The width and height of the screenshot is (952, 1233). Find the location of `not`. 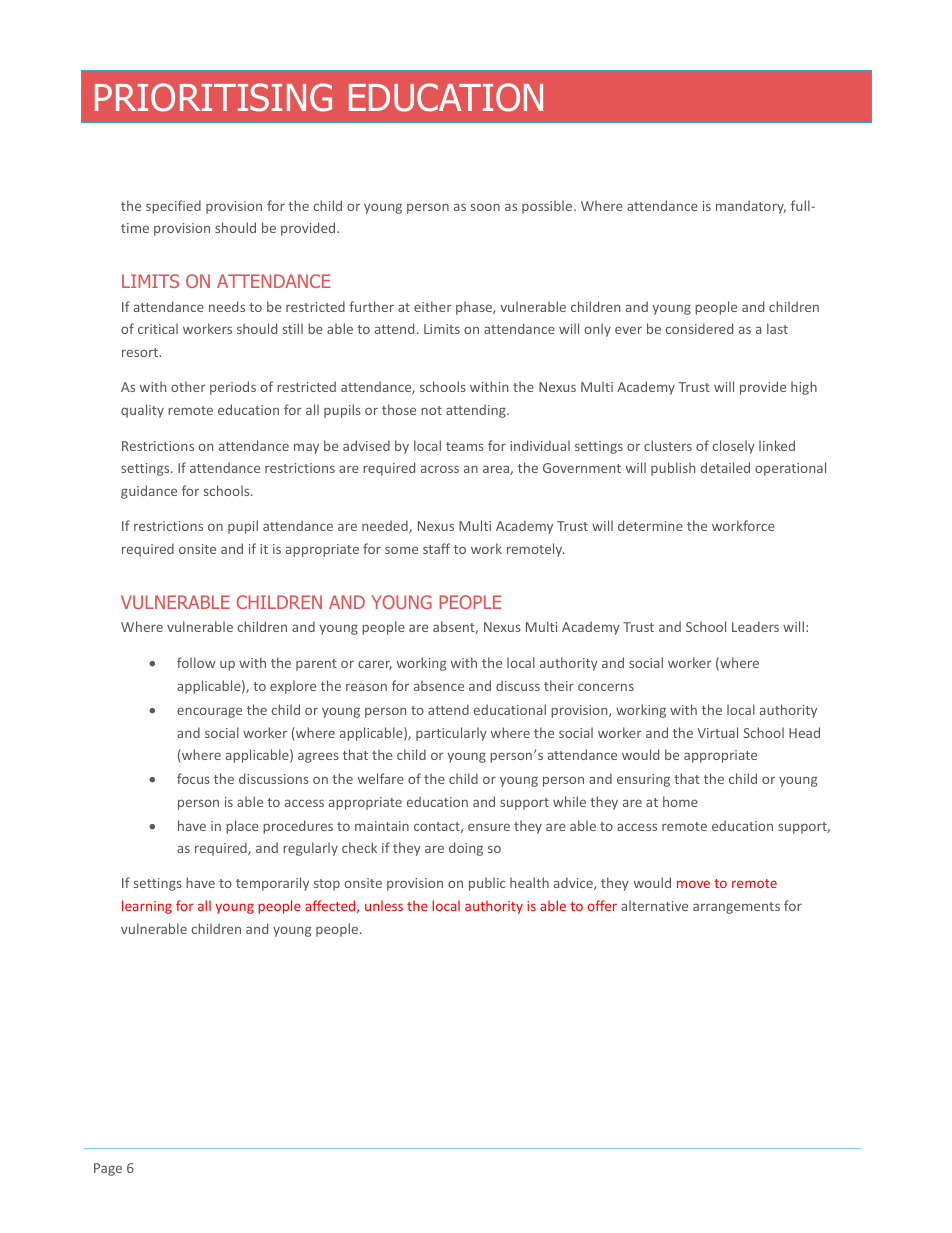

not is located at coordinates (431, 410).
